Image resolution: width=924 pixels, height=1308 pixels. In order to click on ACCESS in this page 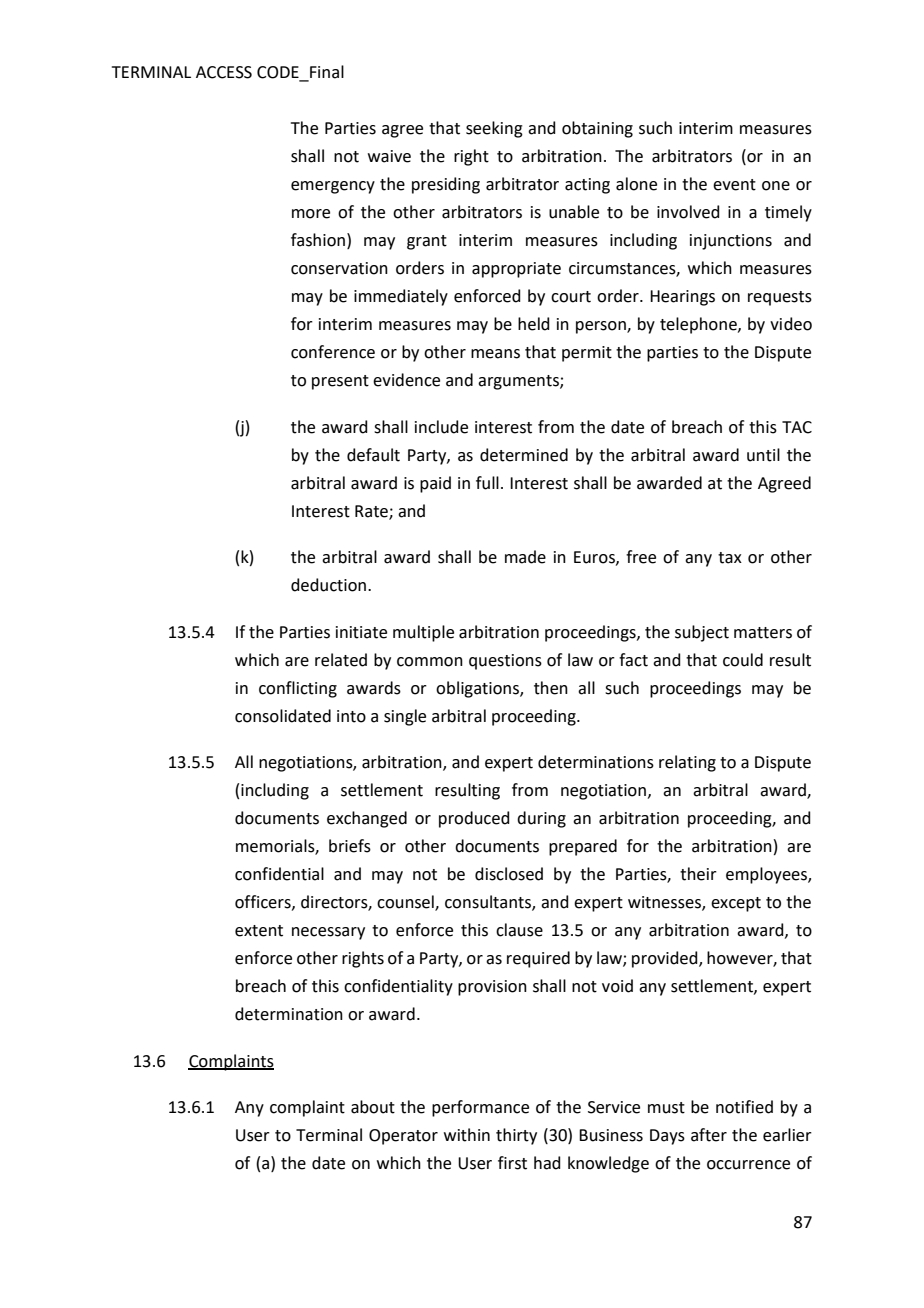, I will do `click(224, 72)`.
